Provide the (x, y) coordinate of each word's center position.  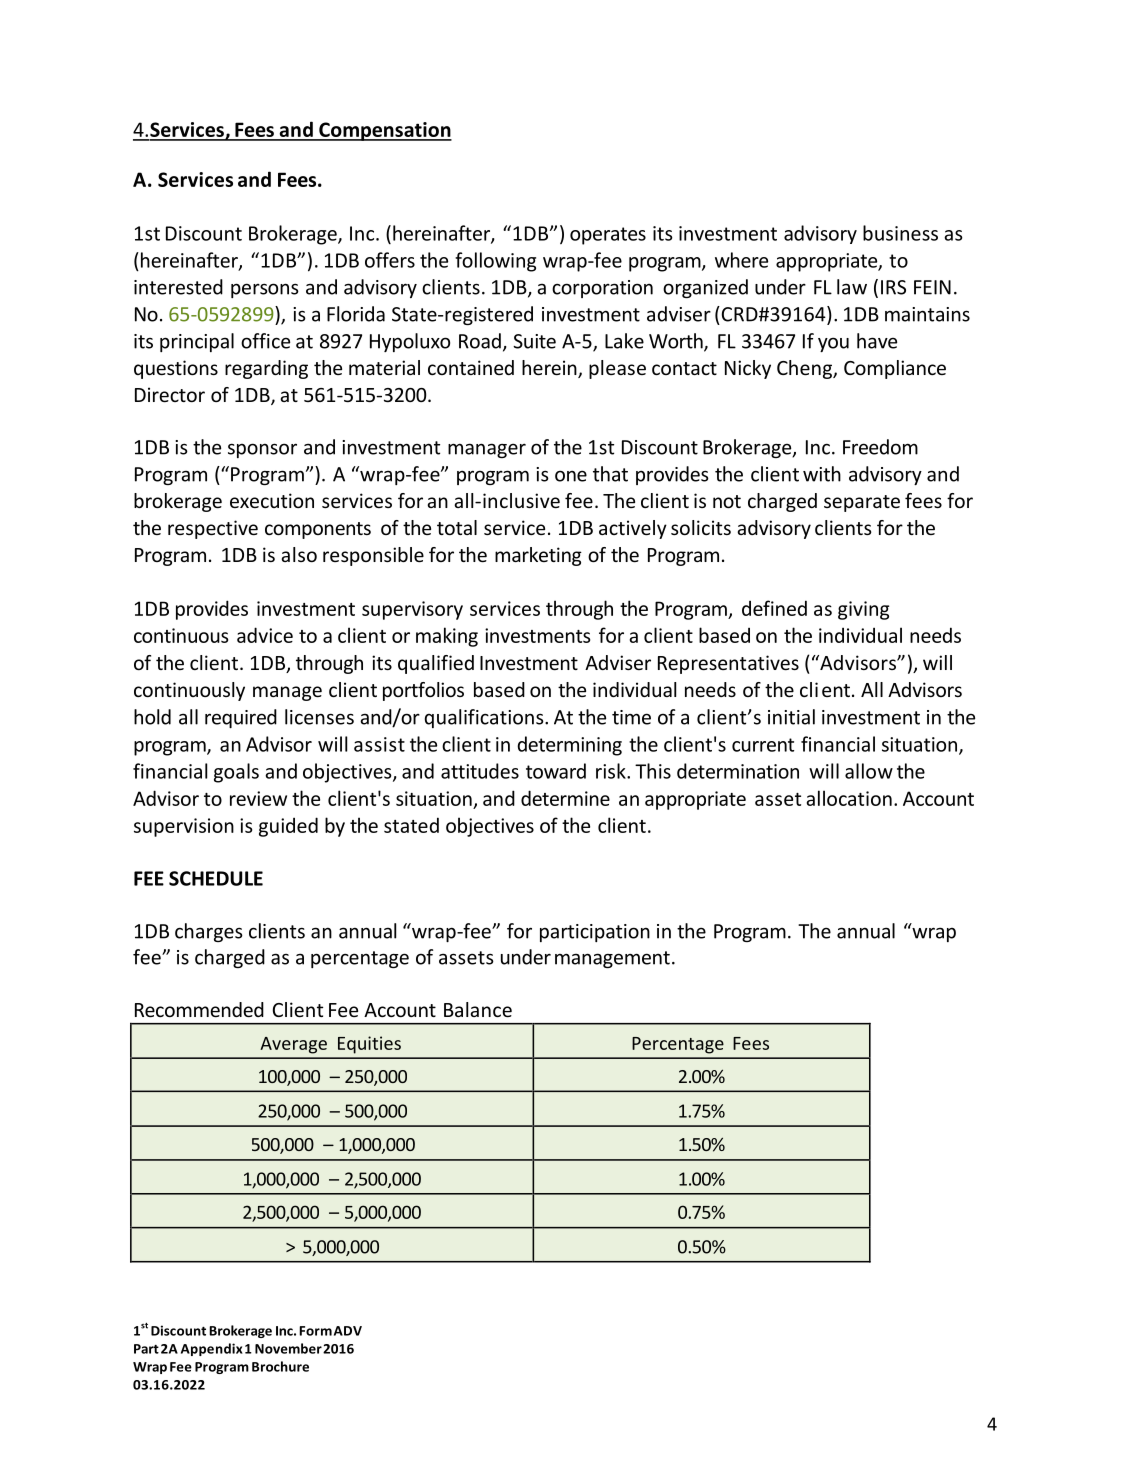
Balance (478, 1009)
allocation (849, 798)
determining (569, 746)
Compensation (384, 131)
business (900, 233)
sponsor (262, 450)
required (241, 718)
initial (791, 717)
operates (608, 236)
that (610, 474)
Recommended (199, 1009)
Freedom (880, 447)
